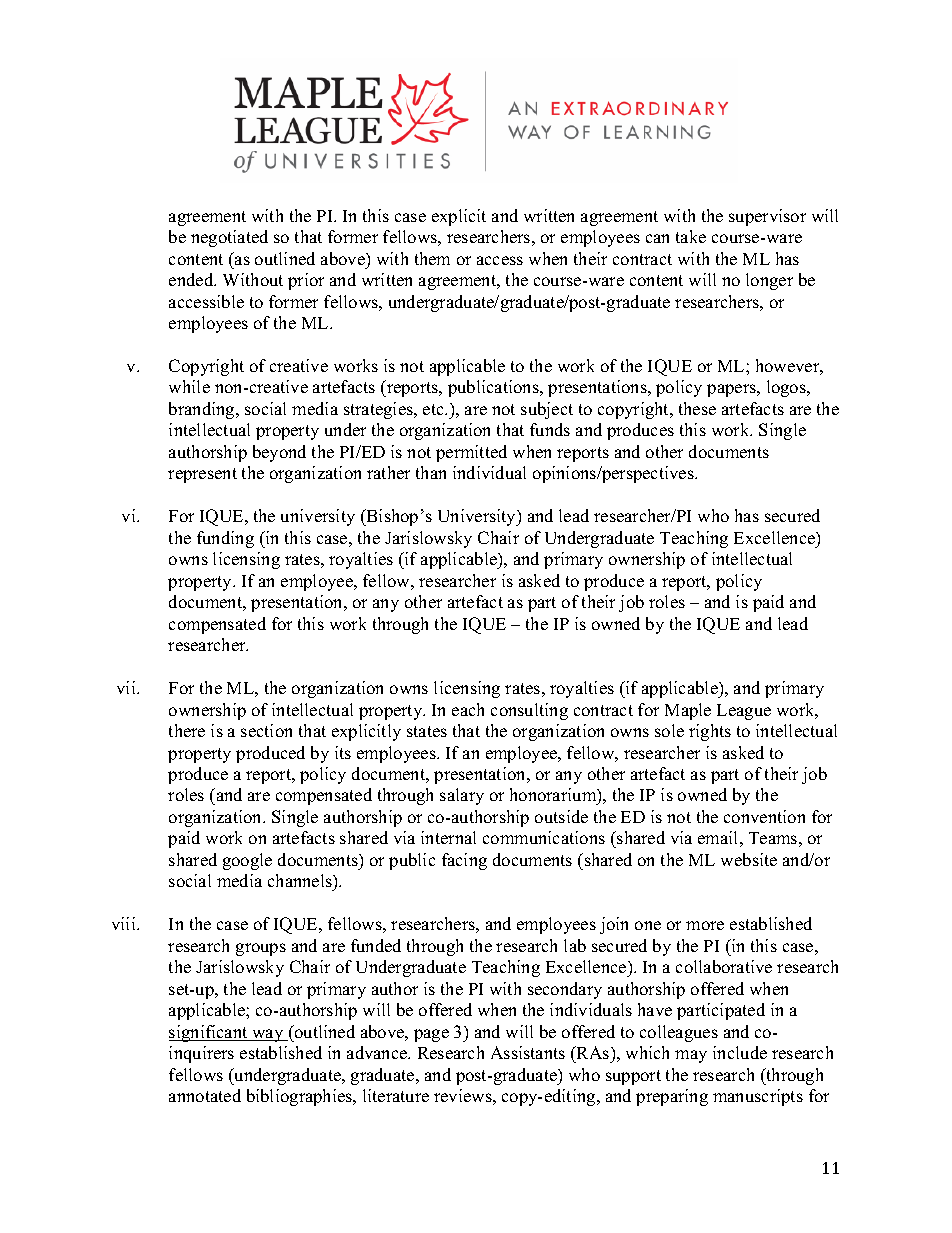 The image size is (952, 1233). I want to click on them, so click(432, 258).
